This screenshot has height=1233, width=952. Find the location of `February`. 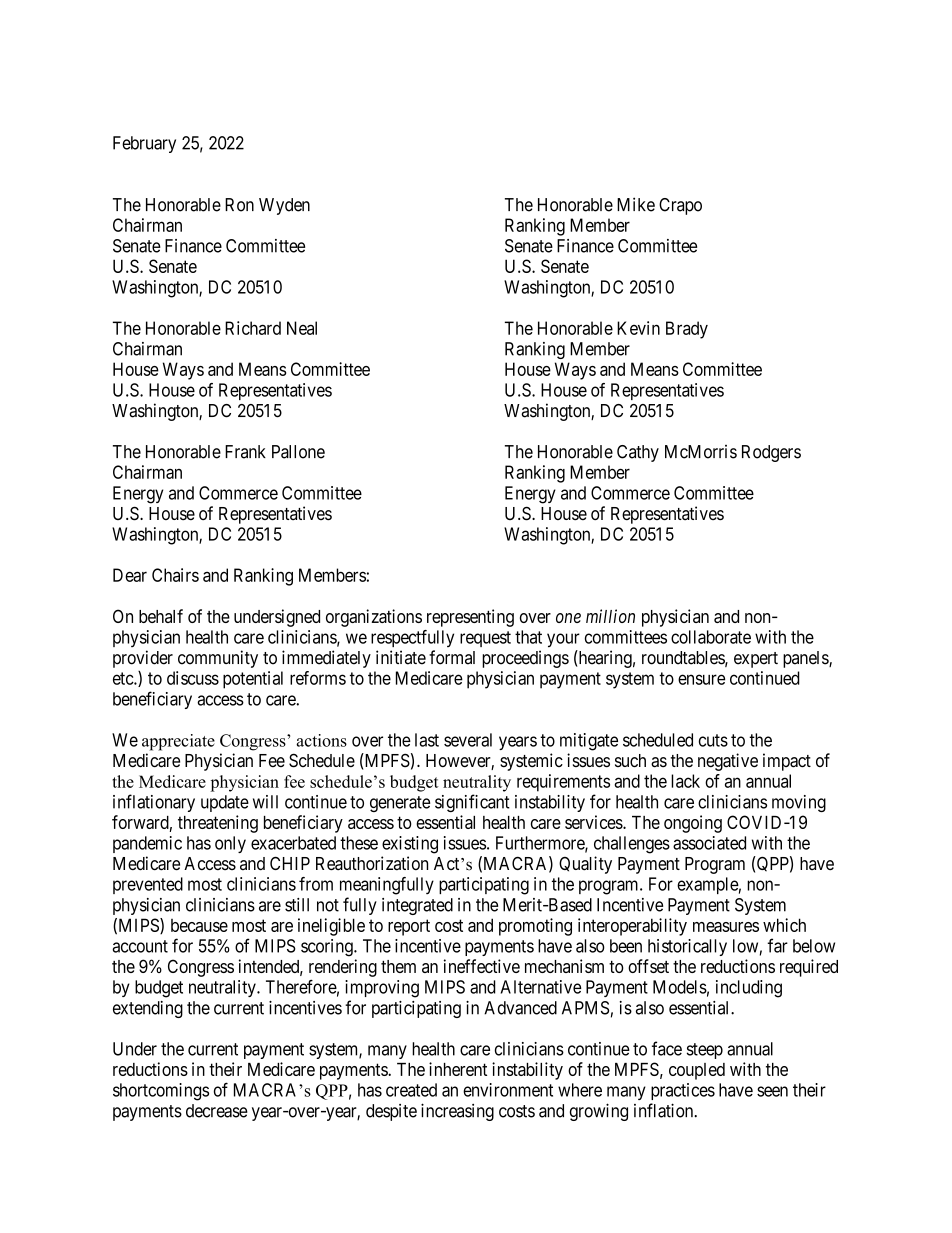

February is located at coordinates (144, 144).
